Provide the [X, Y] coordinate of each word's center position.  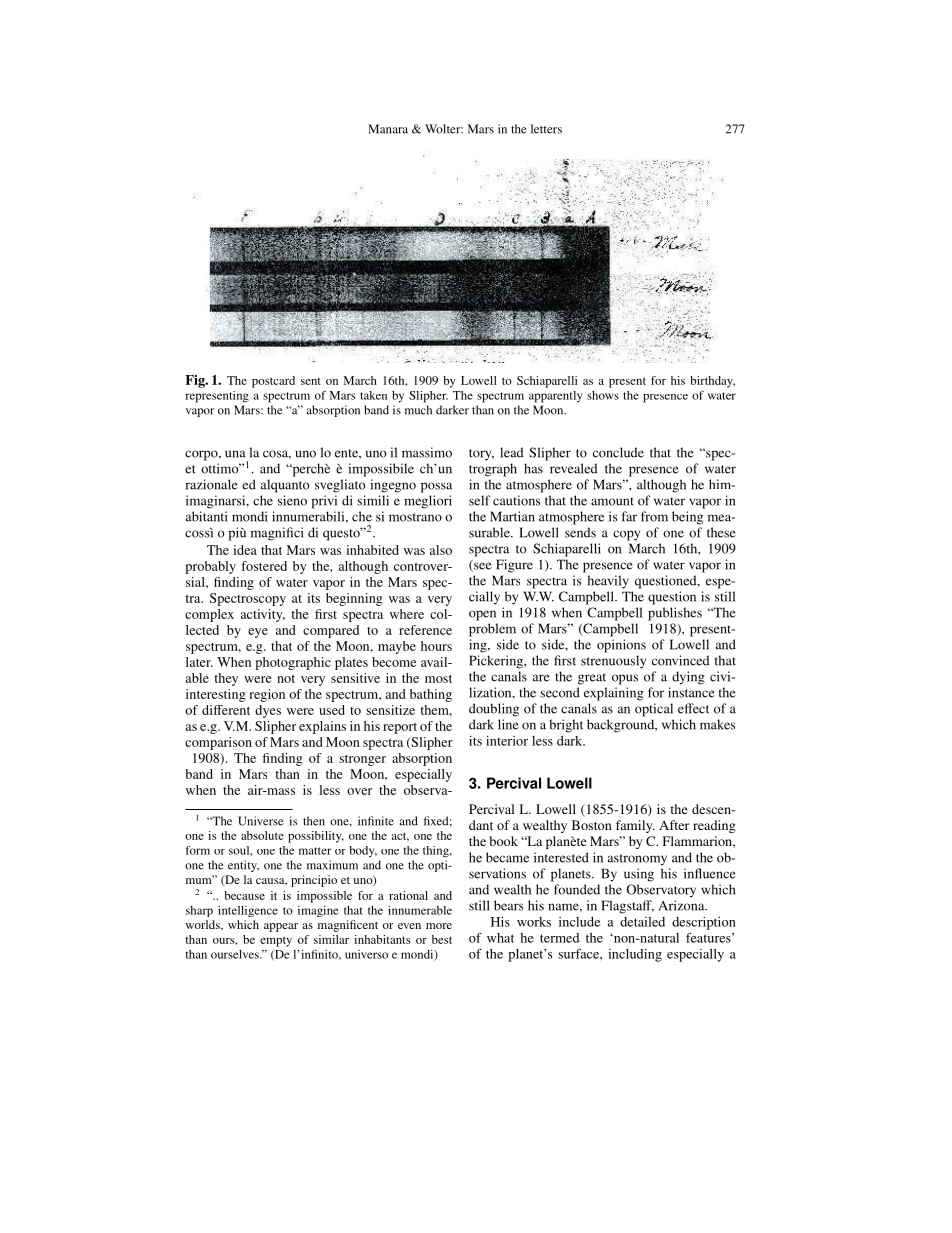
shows [603, 395]
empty [276, 941]
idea [245, 550]
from [654, 516]
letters [546, 129]
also [441, 550]
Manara [388, 129]
